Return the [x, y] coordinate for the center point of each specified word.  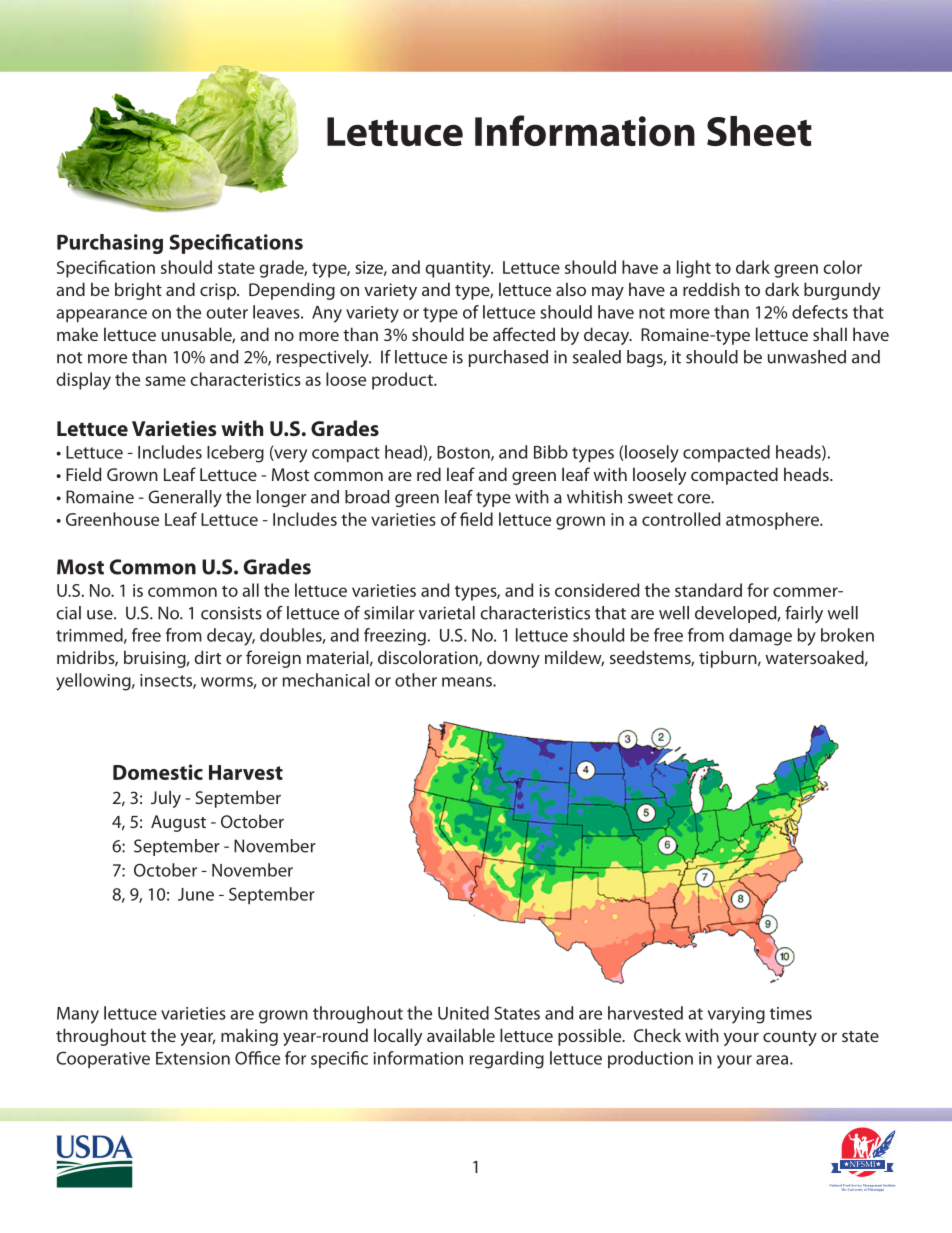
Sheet [759, 131]
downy [513, 659]
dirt [207, 657]
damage [760, 637]
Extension [193, 1058]
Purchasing [110, 244]
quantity [459, 269]
